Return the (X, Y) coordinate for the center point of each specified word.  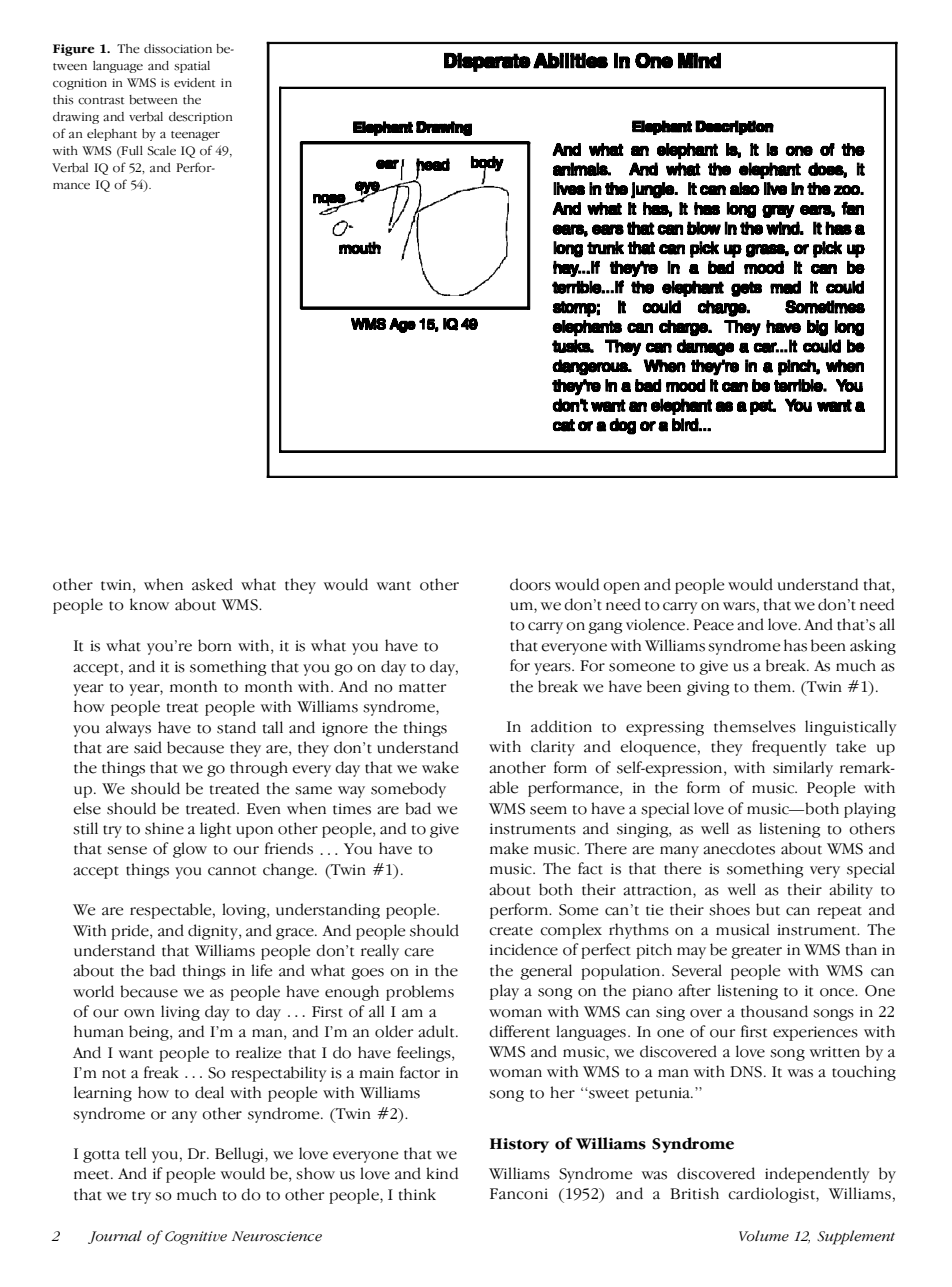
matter (422, 688)
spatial (192, 67)
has (795, 645)
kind (442, 1173)
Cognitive (196, 1238)
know (149, 604)
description (201, 118)
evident (194, 83)
